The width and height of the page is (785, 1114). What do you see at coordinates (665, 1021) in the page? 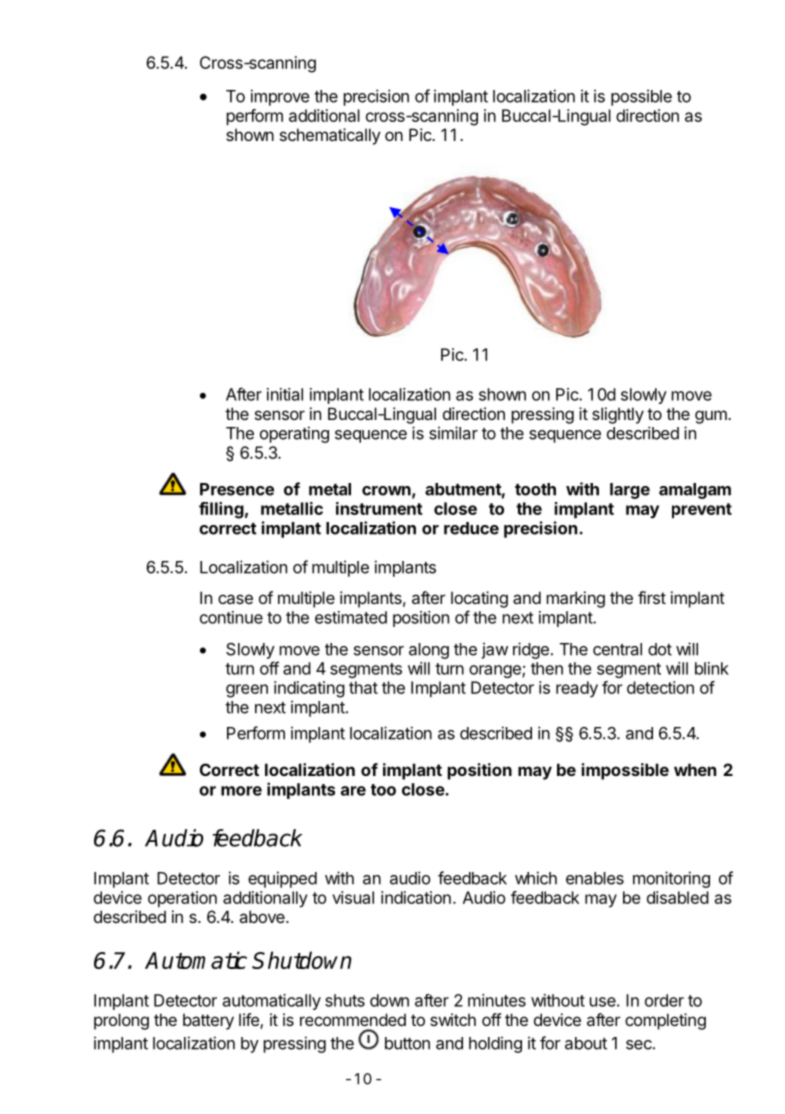
I see `completing` at bounding box center [665, 1021].
